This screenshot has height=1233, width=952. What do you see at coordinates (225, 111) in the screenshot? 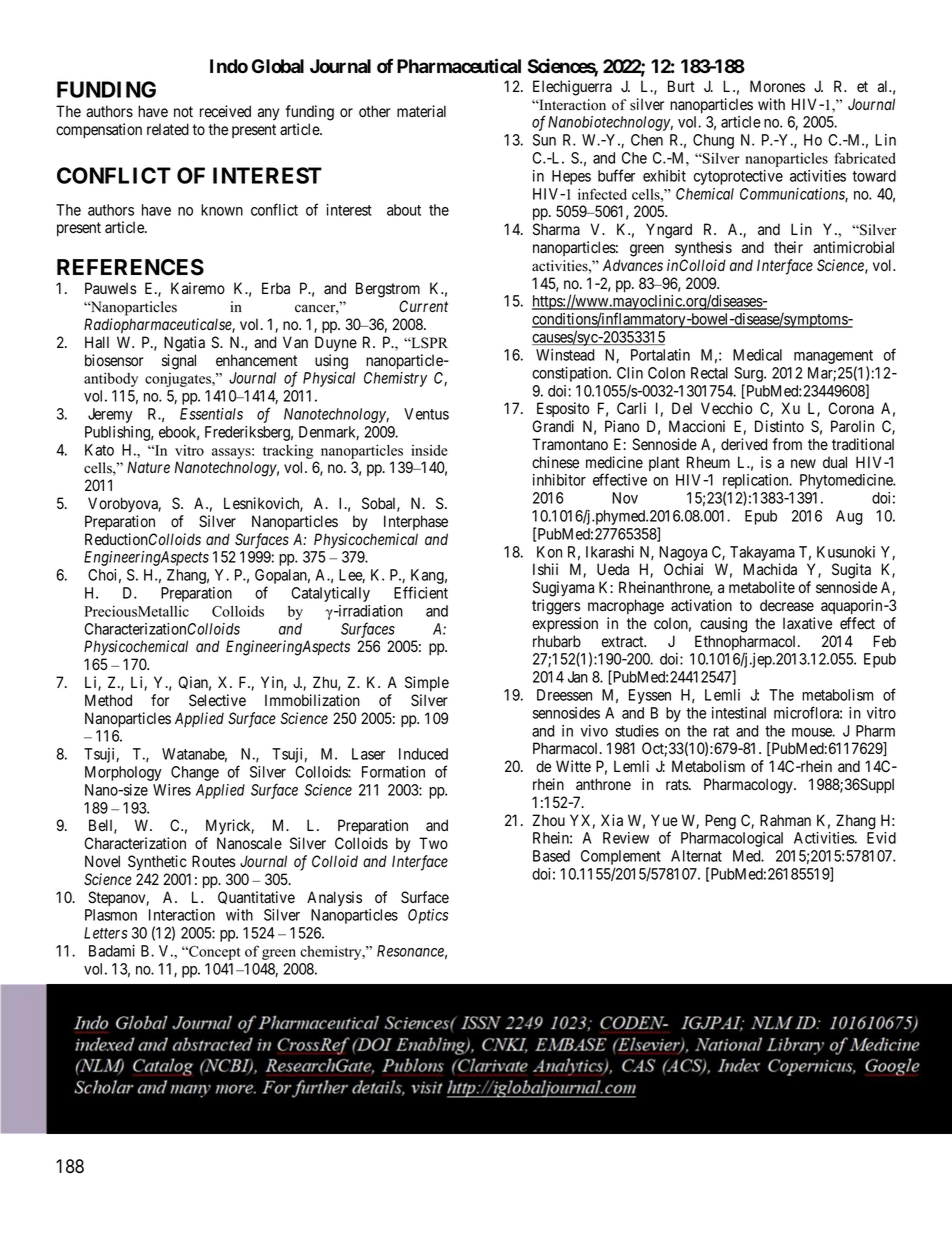
I see `received` at bounding box center [225, 111].
